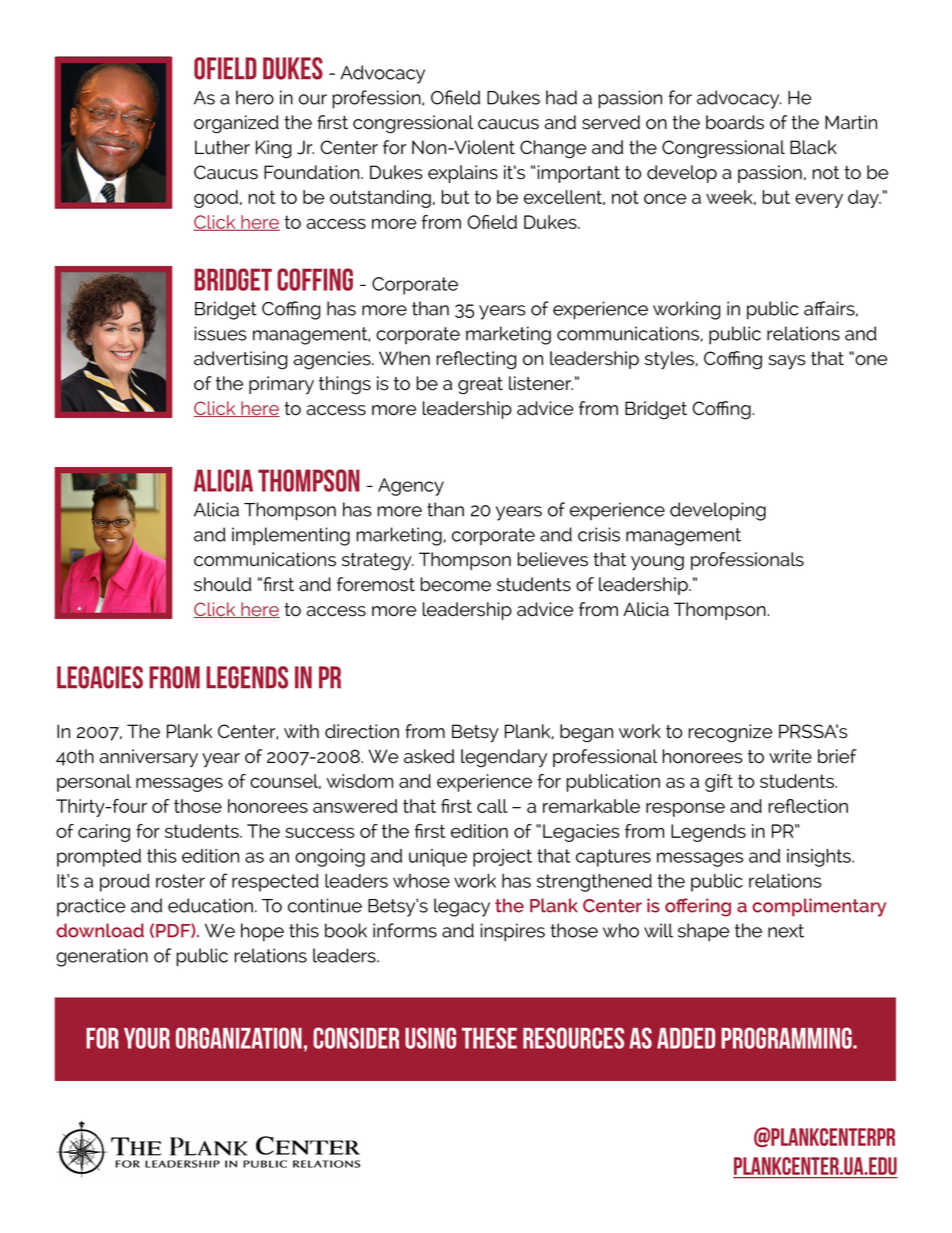  I want to click on reflecting, so click(476, 360).
